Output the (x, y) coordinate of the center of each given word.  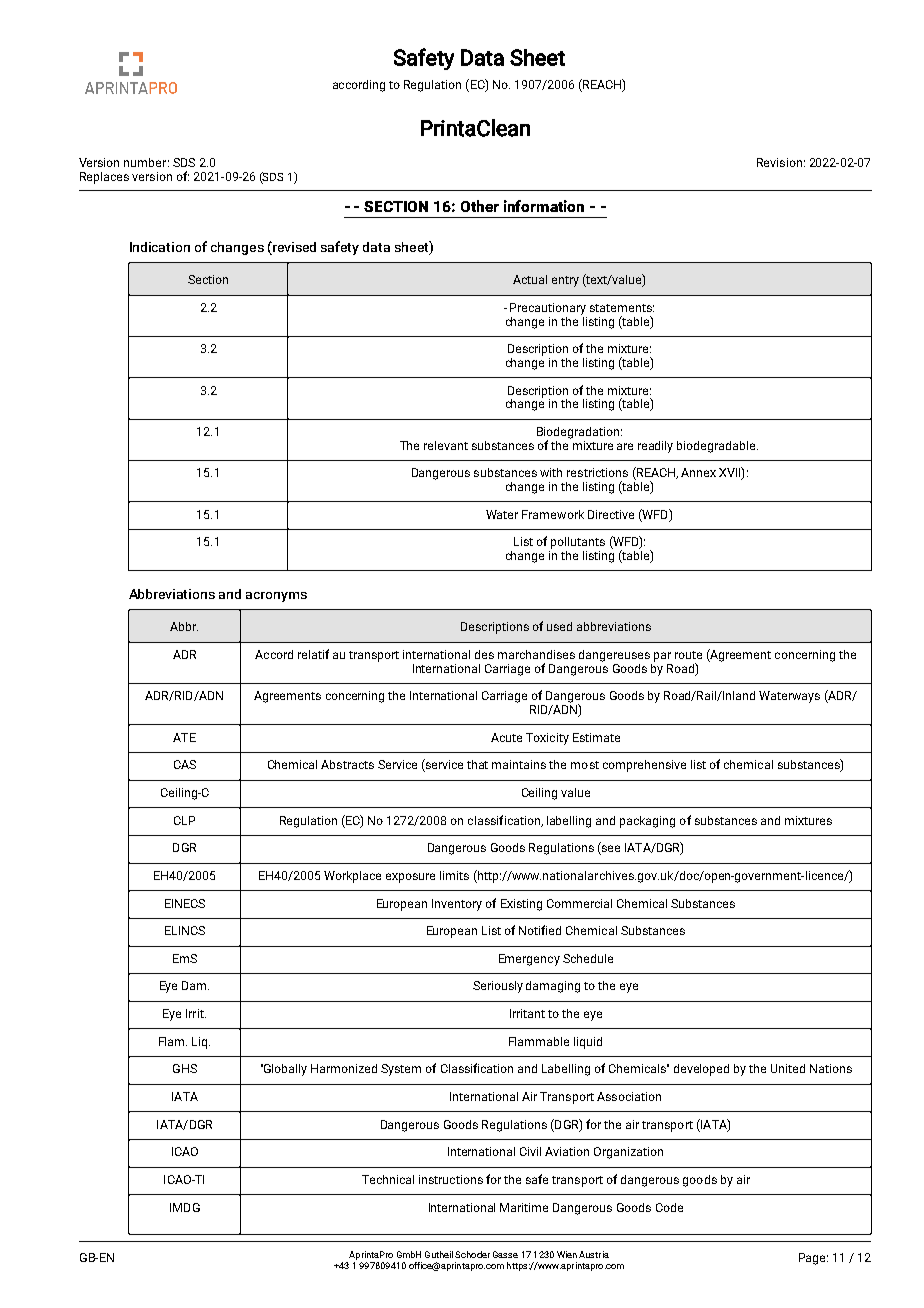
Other (480, 206)
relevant (446, 445)
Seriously (498, 987)
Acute (506, 737)
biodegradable (717, 447)
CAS (185, 764)
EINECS (185, 903)
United (788, 1068)
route (688, 655)
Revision (779, 162)
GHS (185, 1068)
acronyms (276, 597)
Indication (160, 247)
